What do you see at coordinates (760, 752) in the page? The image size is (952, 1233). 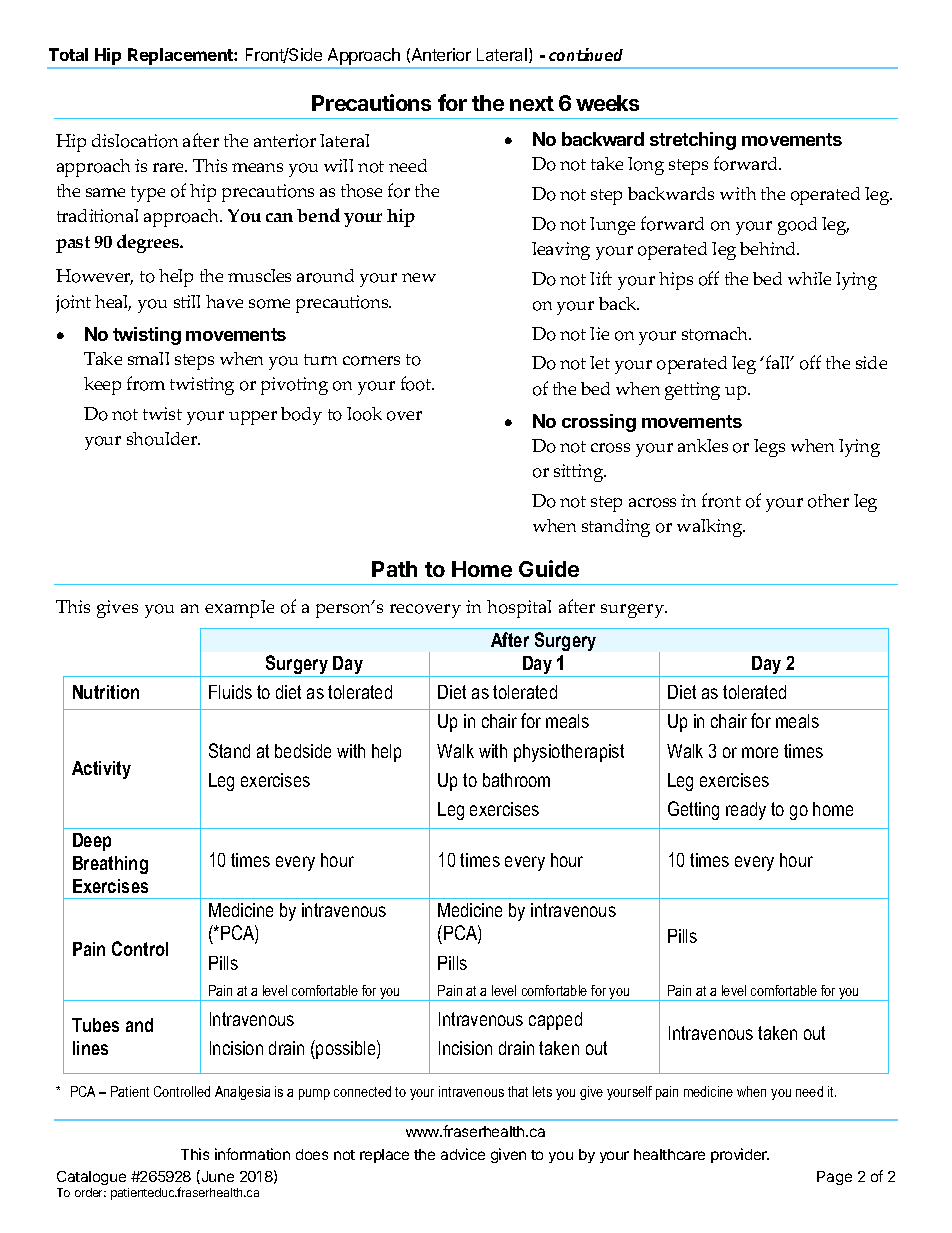 I see `more` at bounding box center [760, 752].
